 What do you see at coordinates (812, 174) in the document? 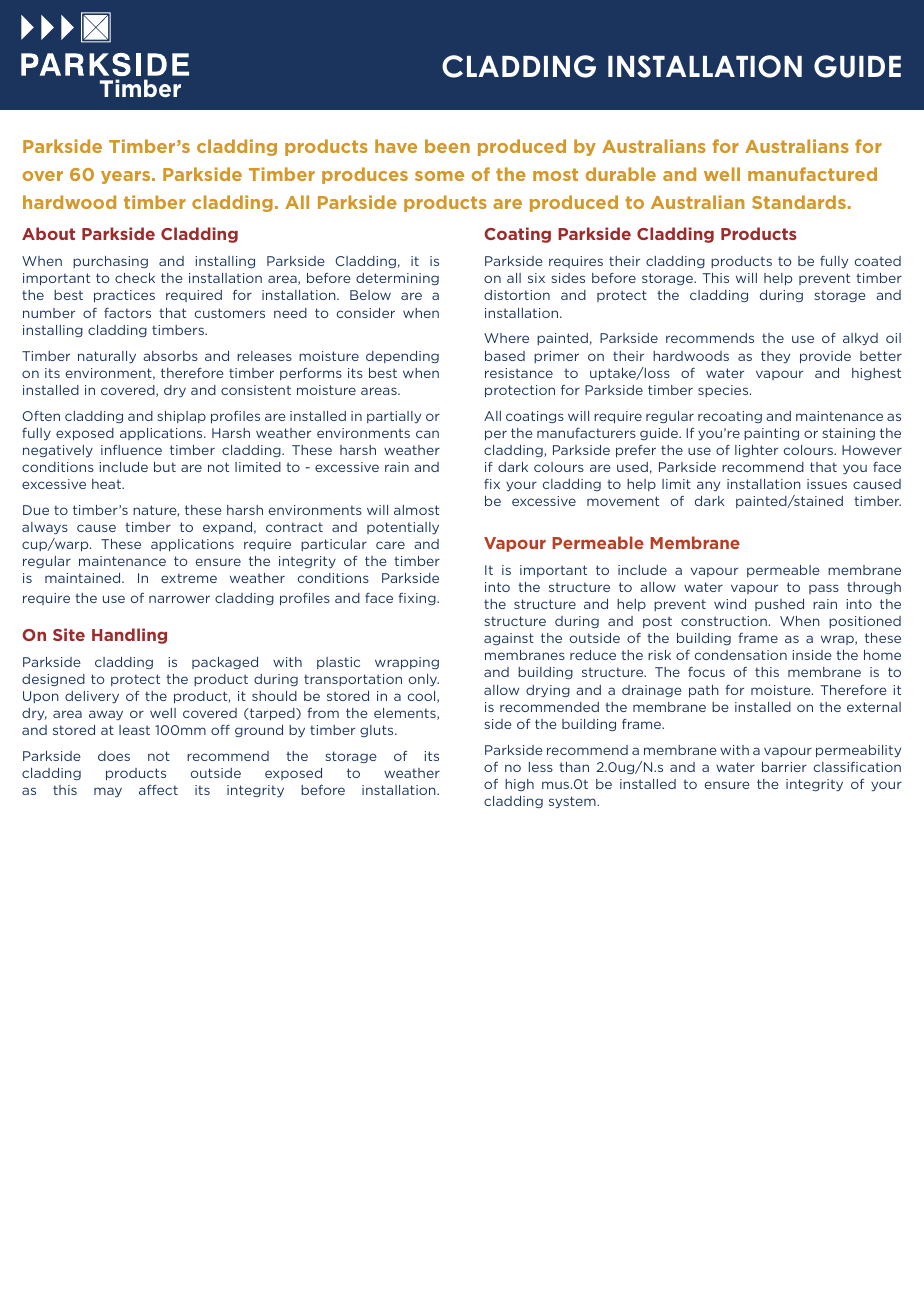
I see `manufactured` at bounding box center [812, 174].
